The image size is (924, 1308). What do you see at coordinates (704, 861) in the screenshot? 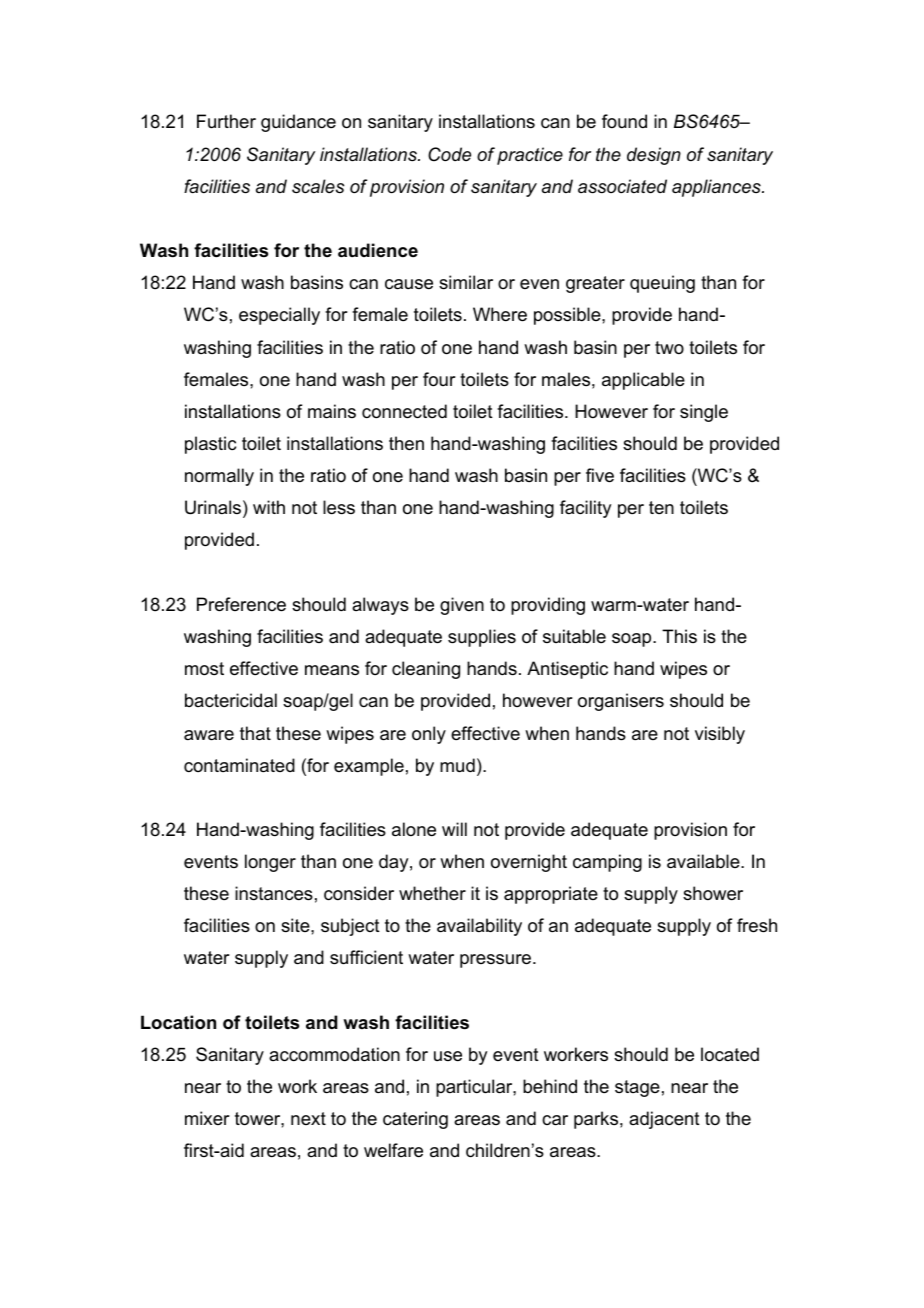
I see `available` at bounding box center [704, 861].
